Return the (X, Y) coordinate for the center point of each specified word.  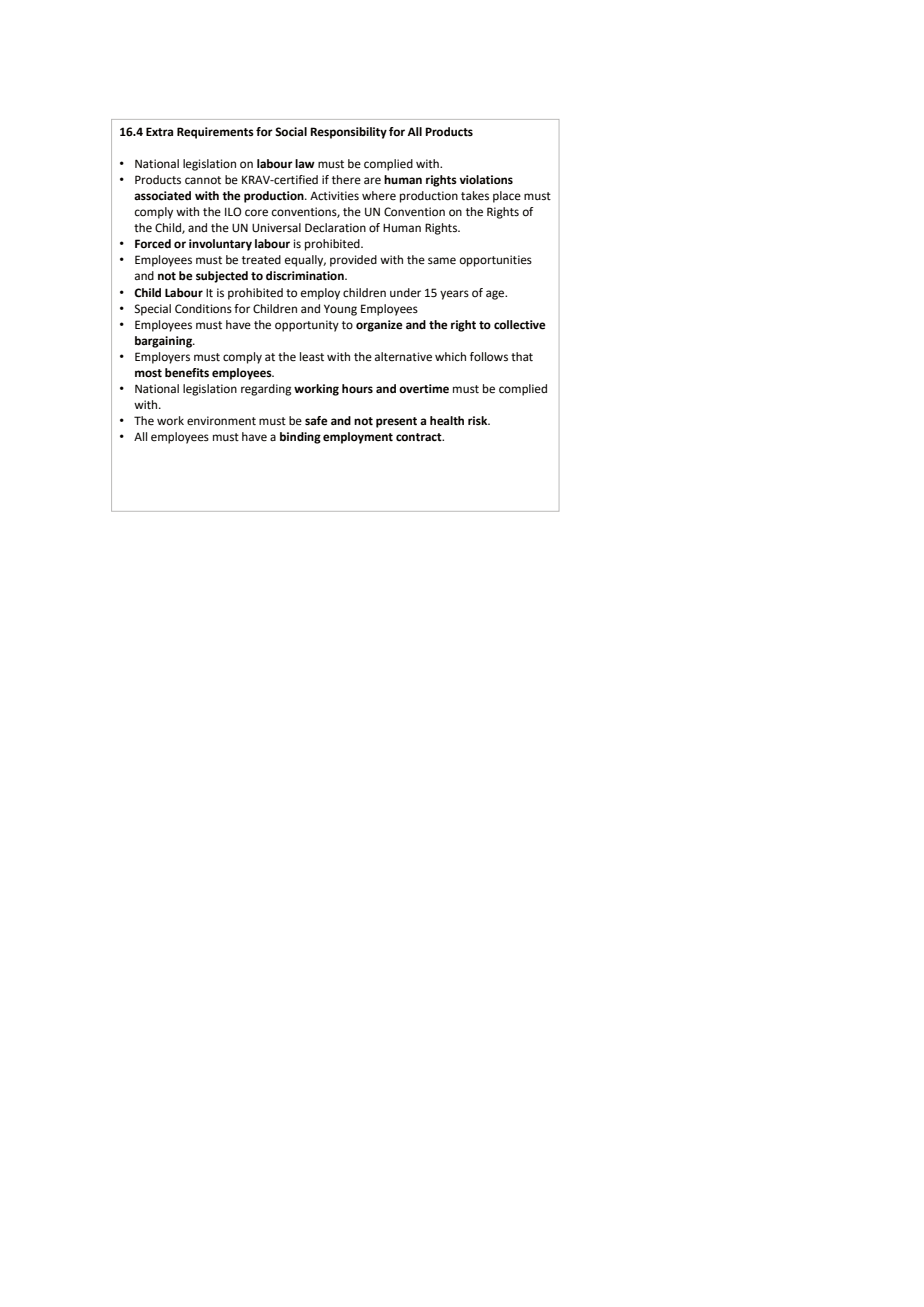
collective (520, 325)
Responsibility (348, 133)
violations (486, 180)
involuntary (220, 245)
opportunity (307, 326)
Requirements (215, 133)
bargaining (165, 342)
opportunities (496, 261)
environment (221, 421)
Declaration (335, 228)
